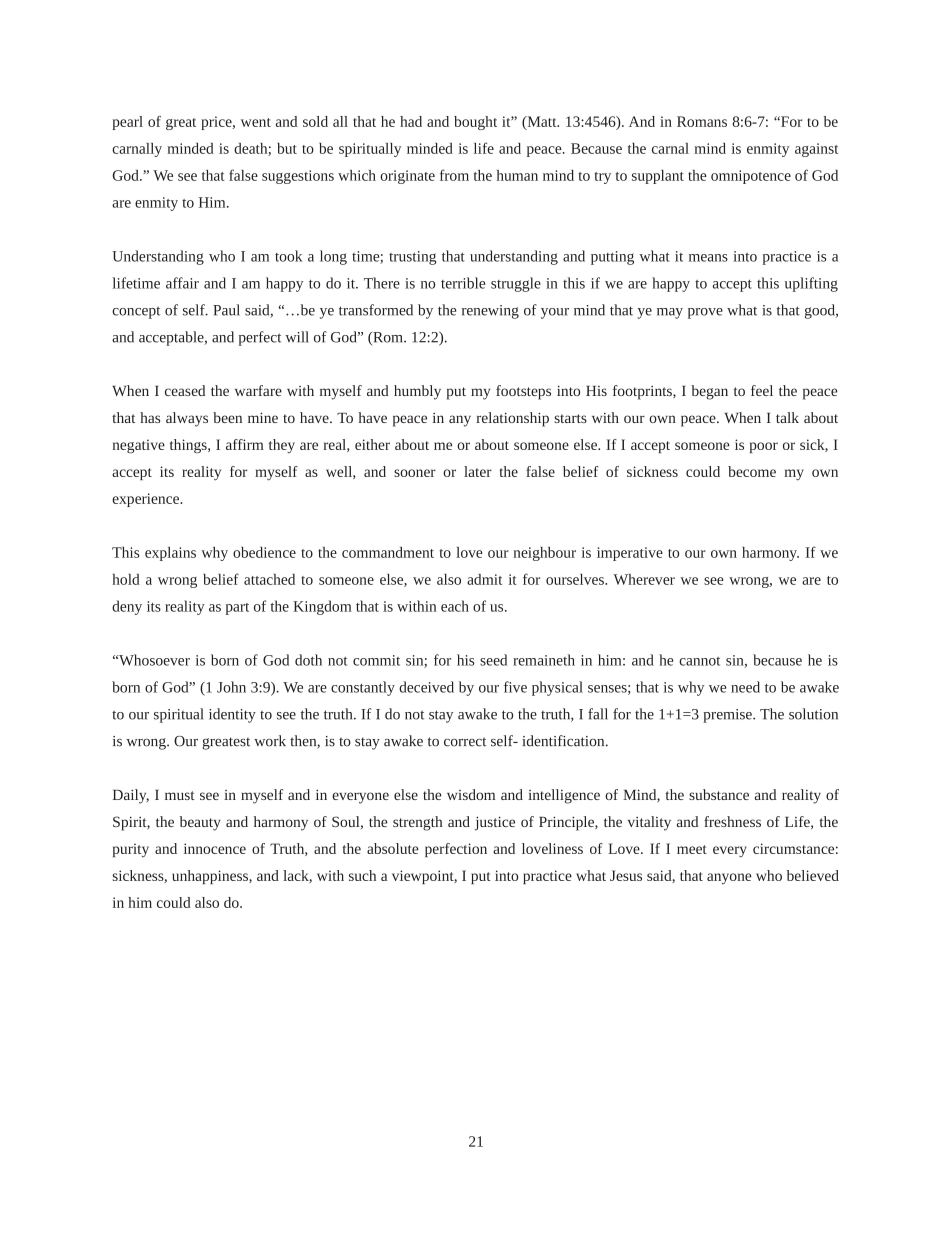 This document has height=1233, width=952. Describe the element at coordinates (215, 848) in the document. I see `innocence` at that location.
